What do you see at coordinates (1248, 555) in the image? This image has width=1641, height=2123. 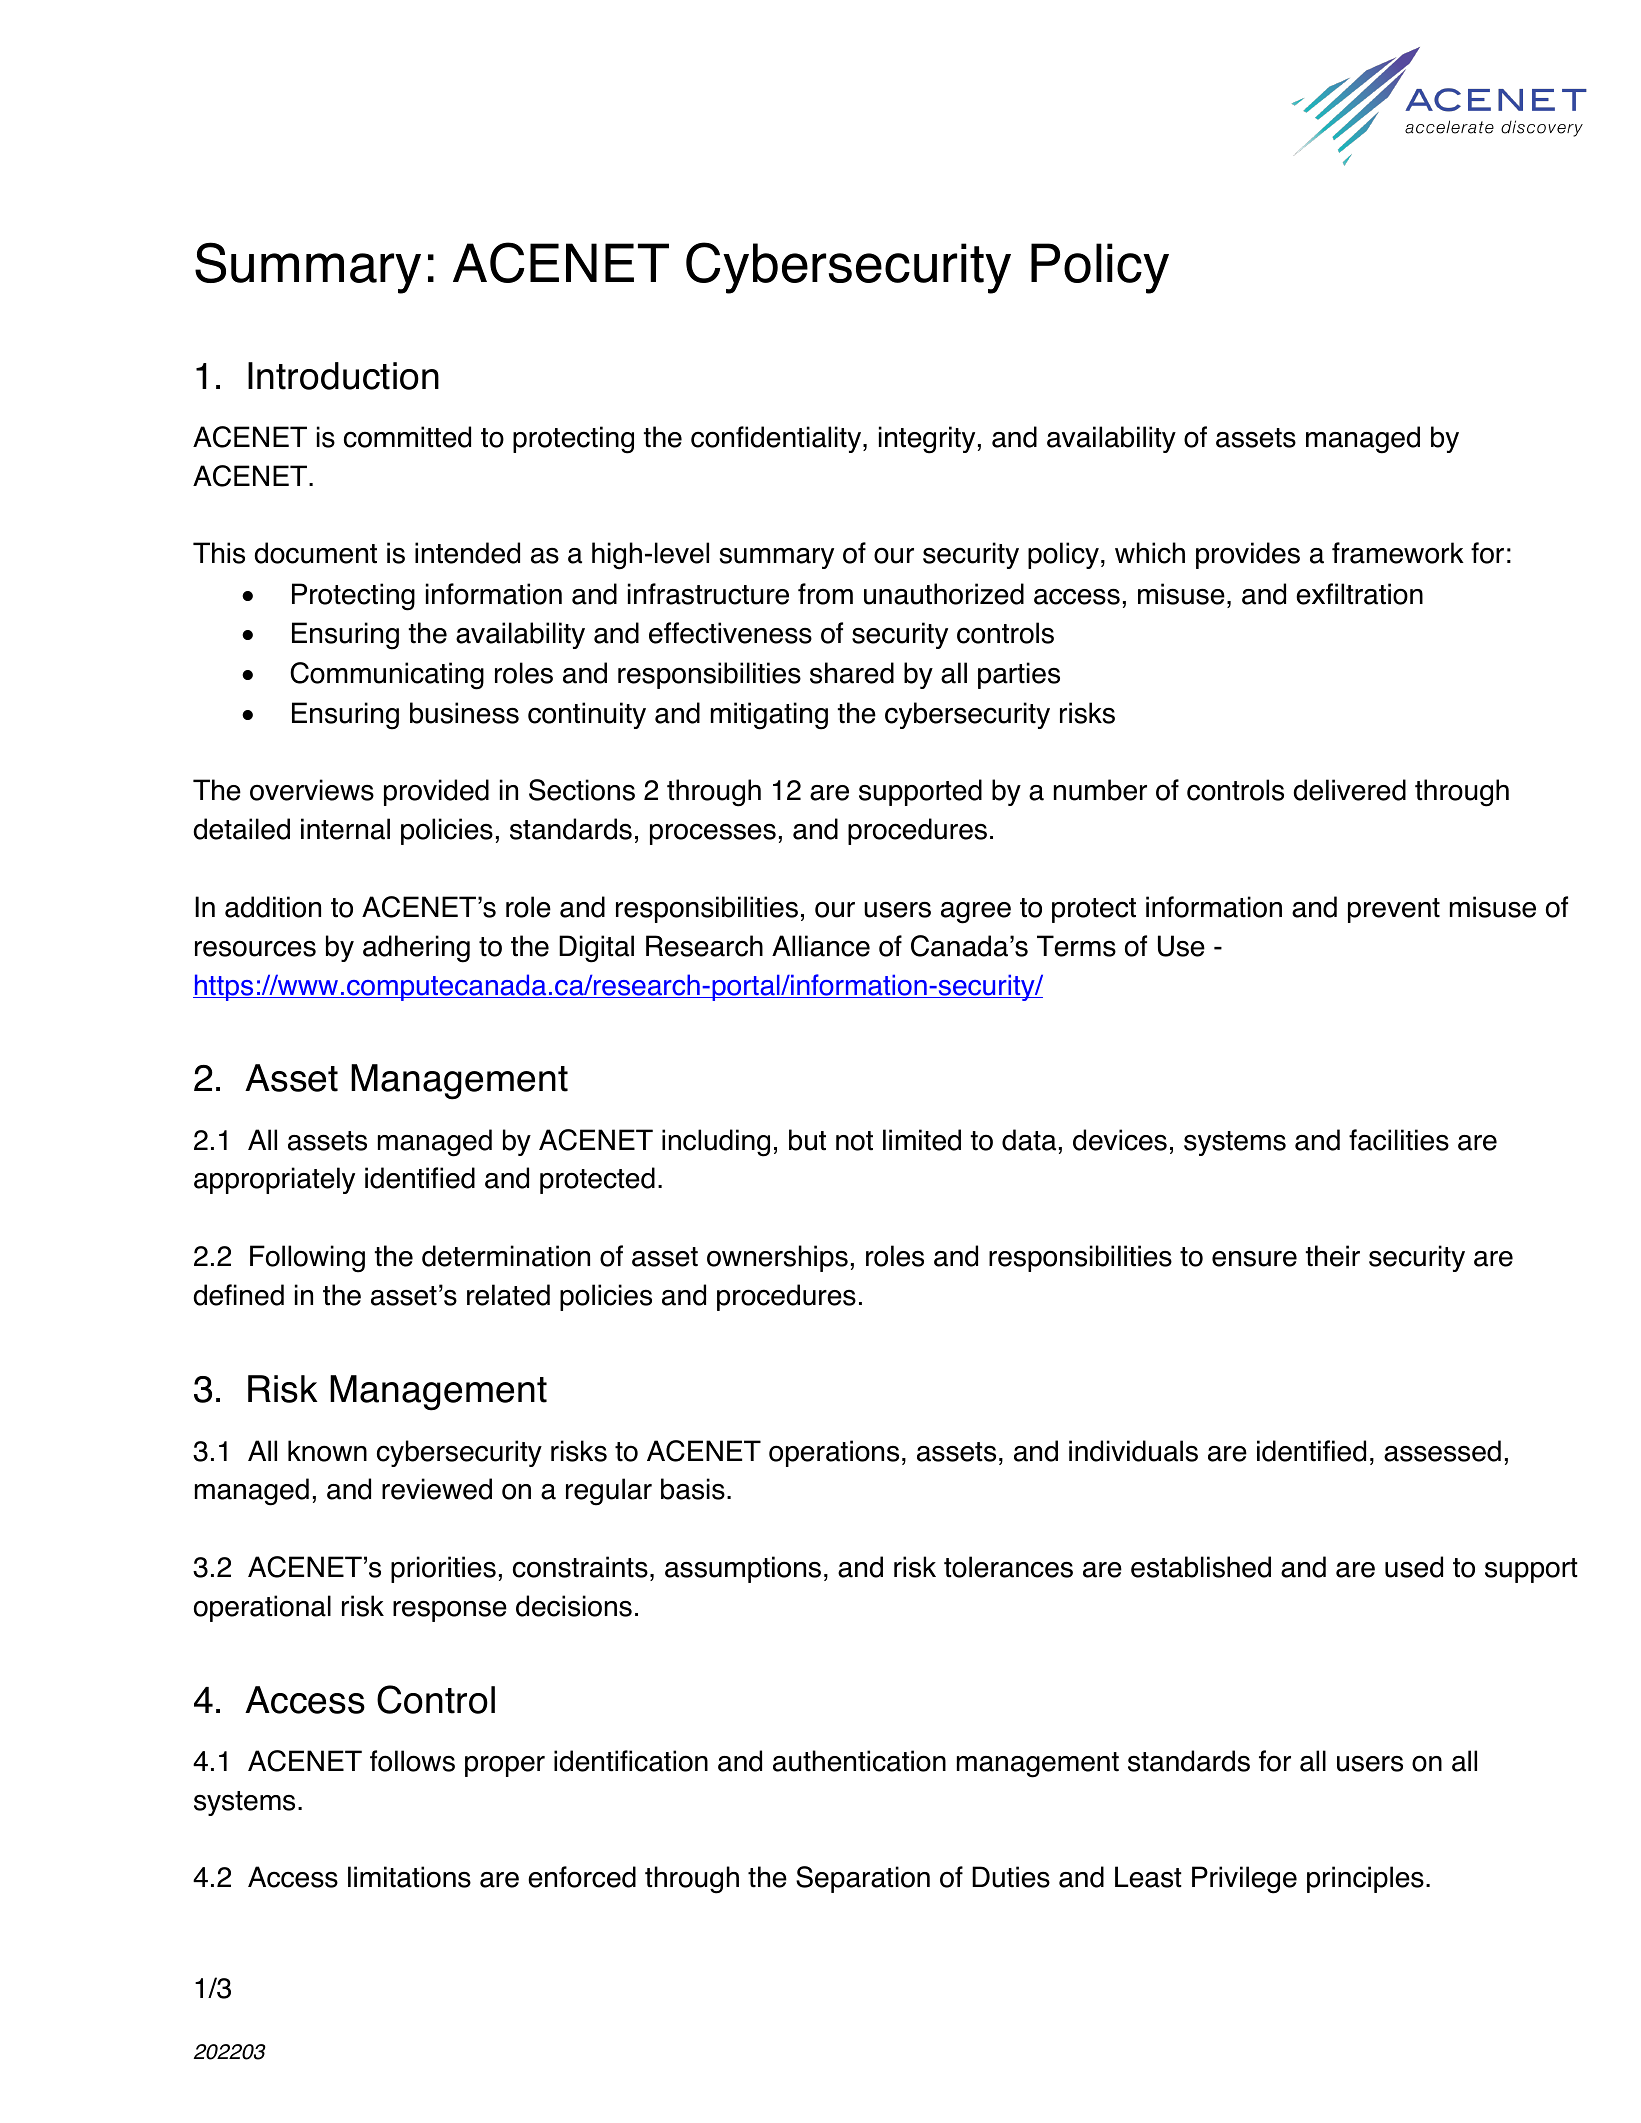 I see `provides` at bounding box center [1248, 555].
